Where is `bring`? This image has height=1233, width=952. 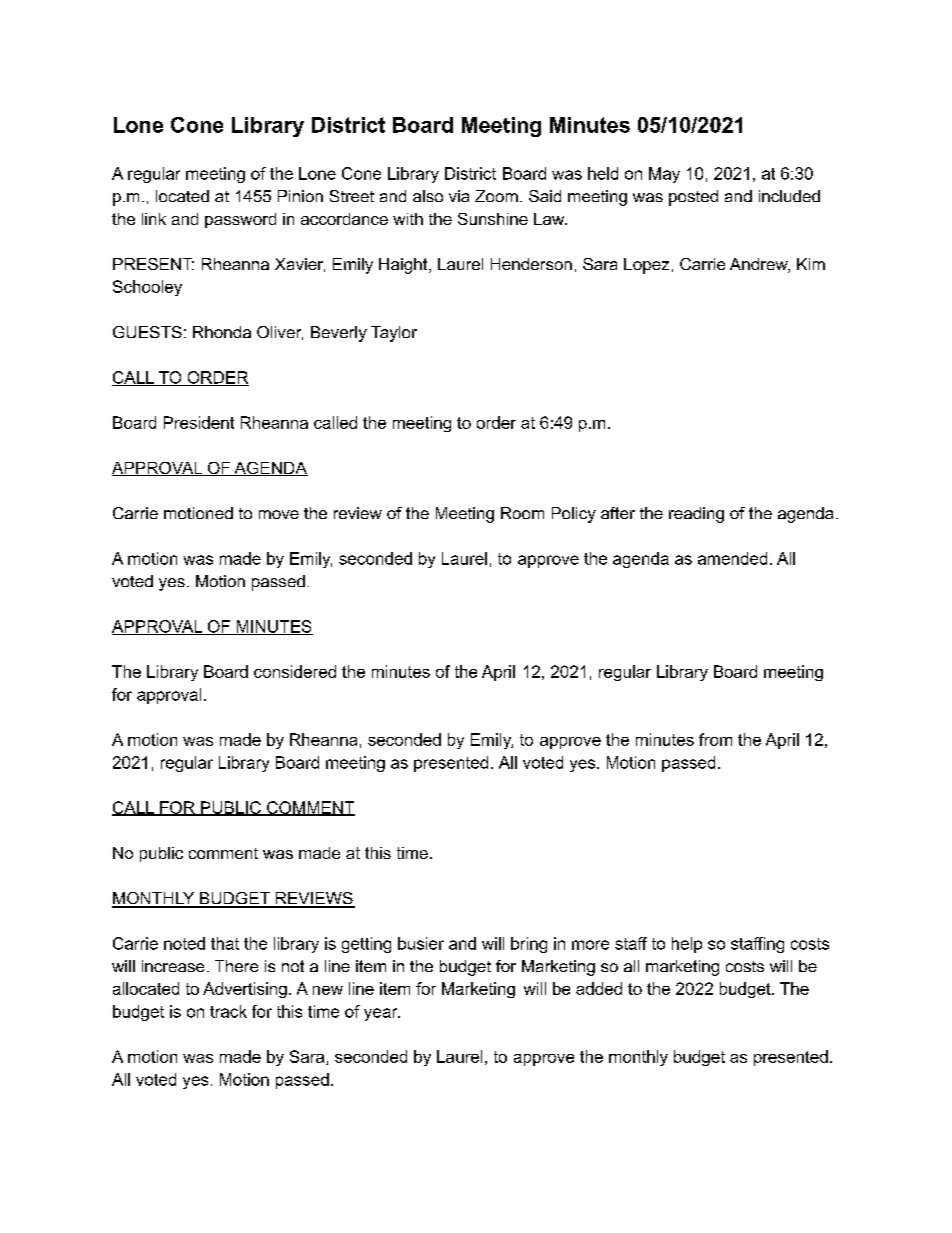
bring is located at coordinates (529, 945).
